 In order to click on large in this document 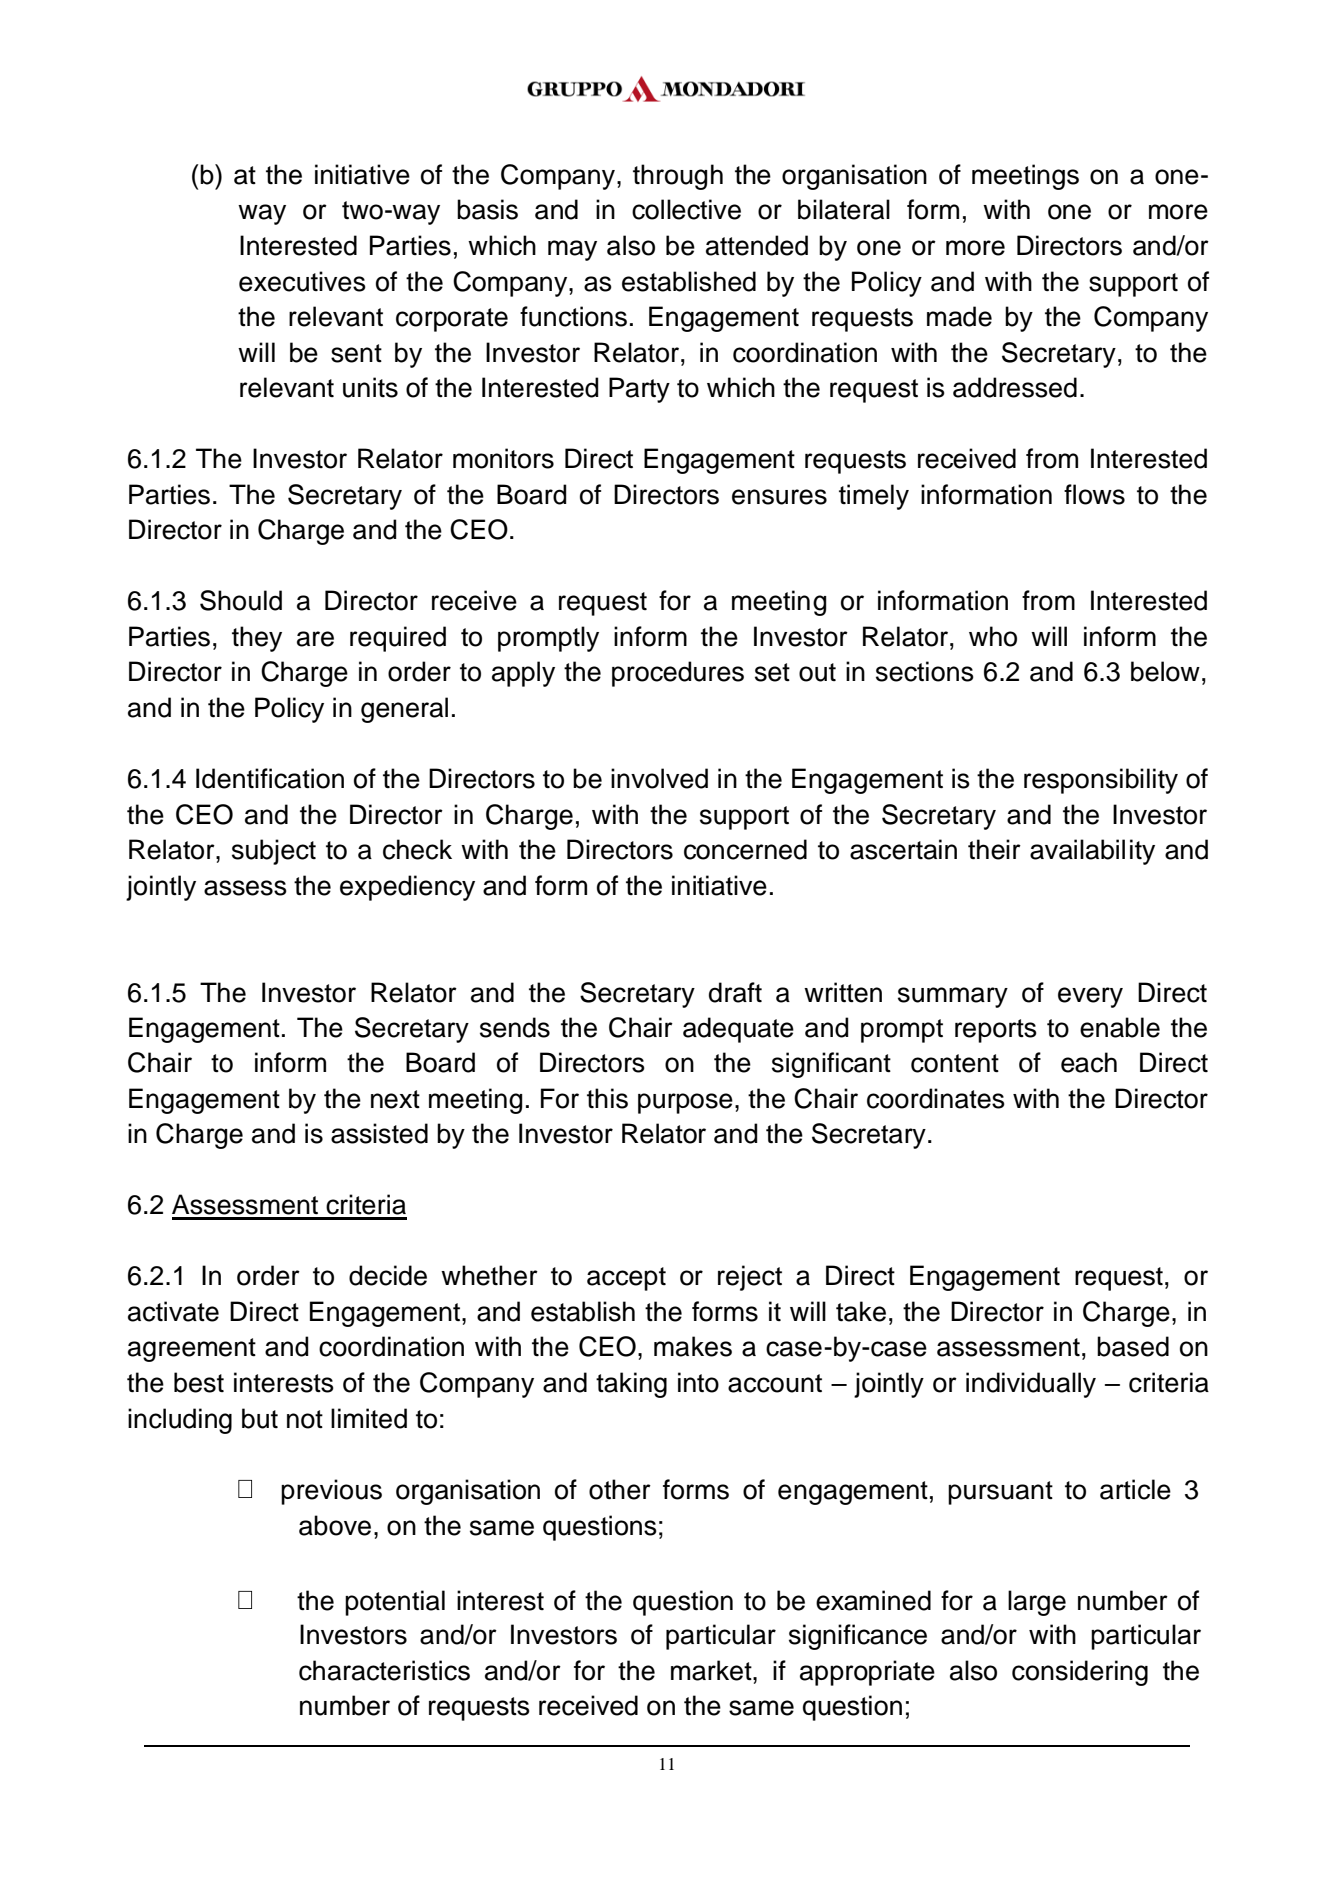, I will do `click(1037, 1603)`.
